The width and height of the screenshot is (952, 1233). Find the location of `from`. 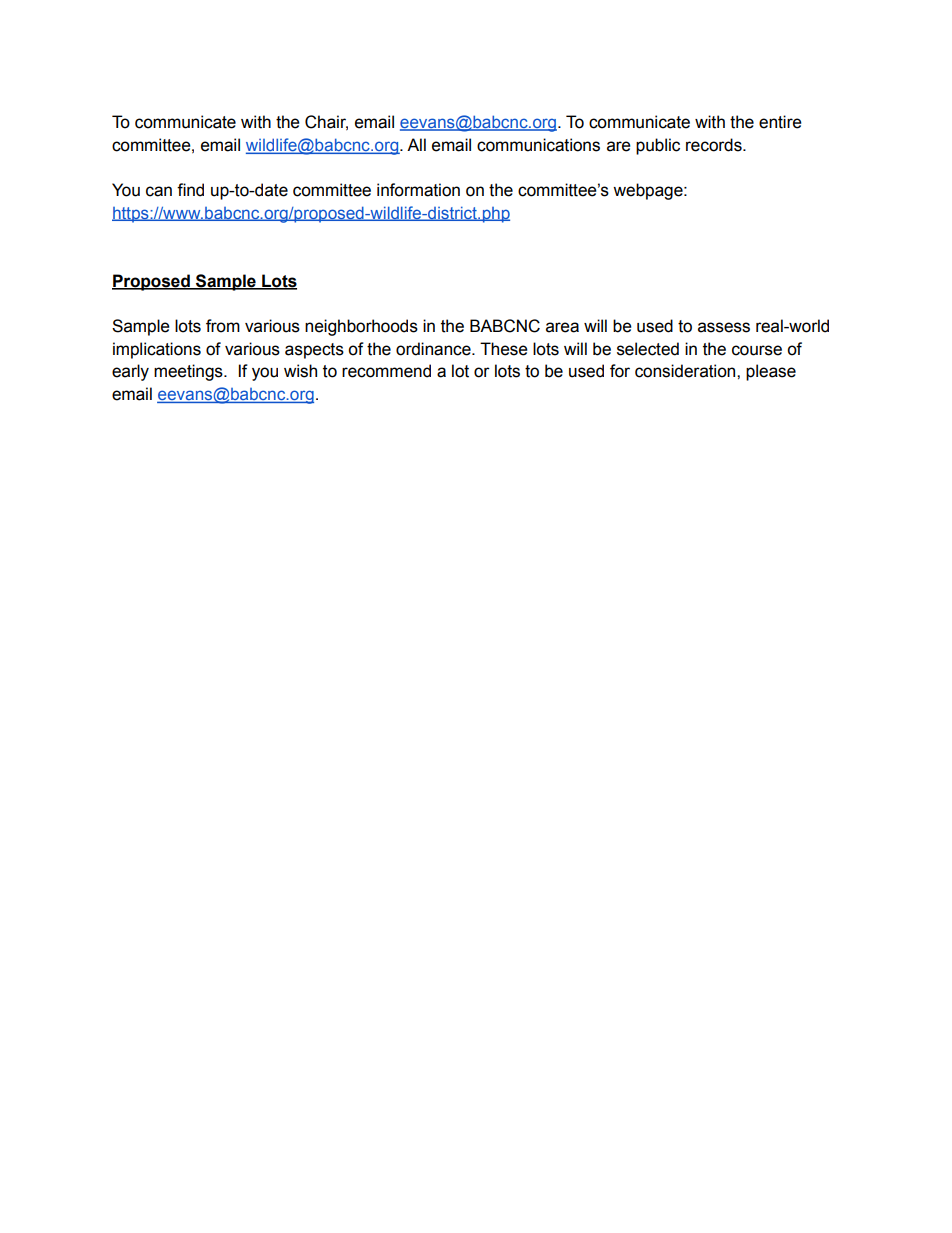

from is located at coordinates (223, 326).
